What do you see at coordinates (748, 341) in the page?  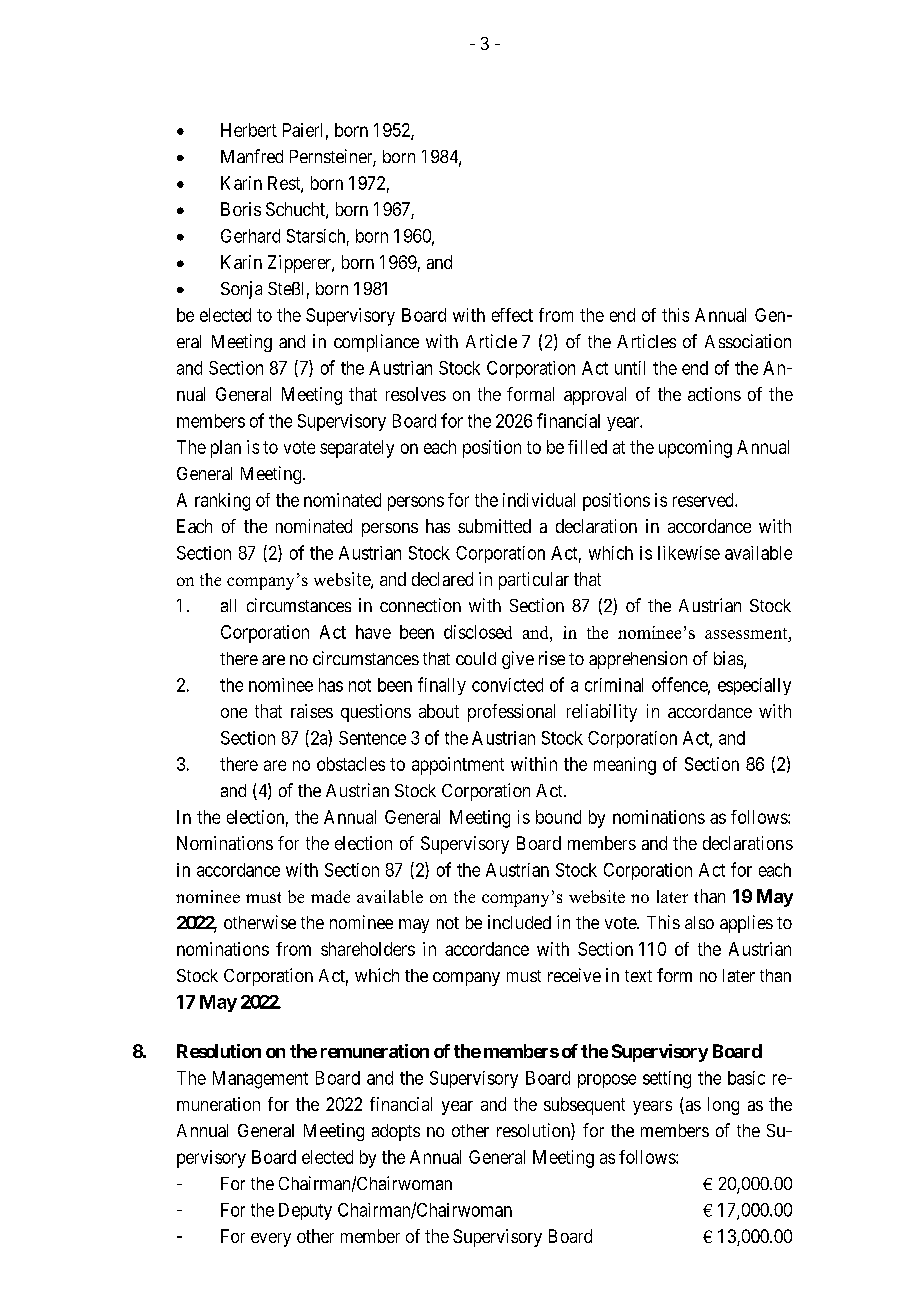 I see `Association` at bounding box center [748, 341].
